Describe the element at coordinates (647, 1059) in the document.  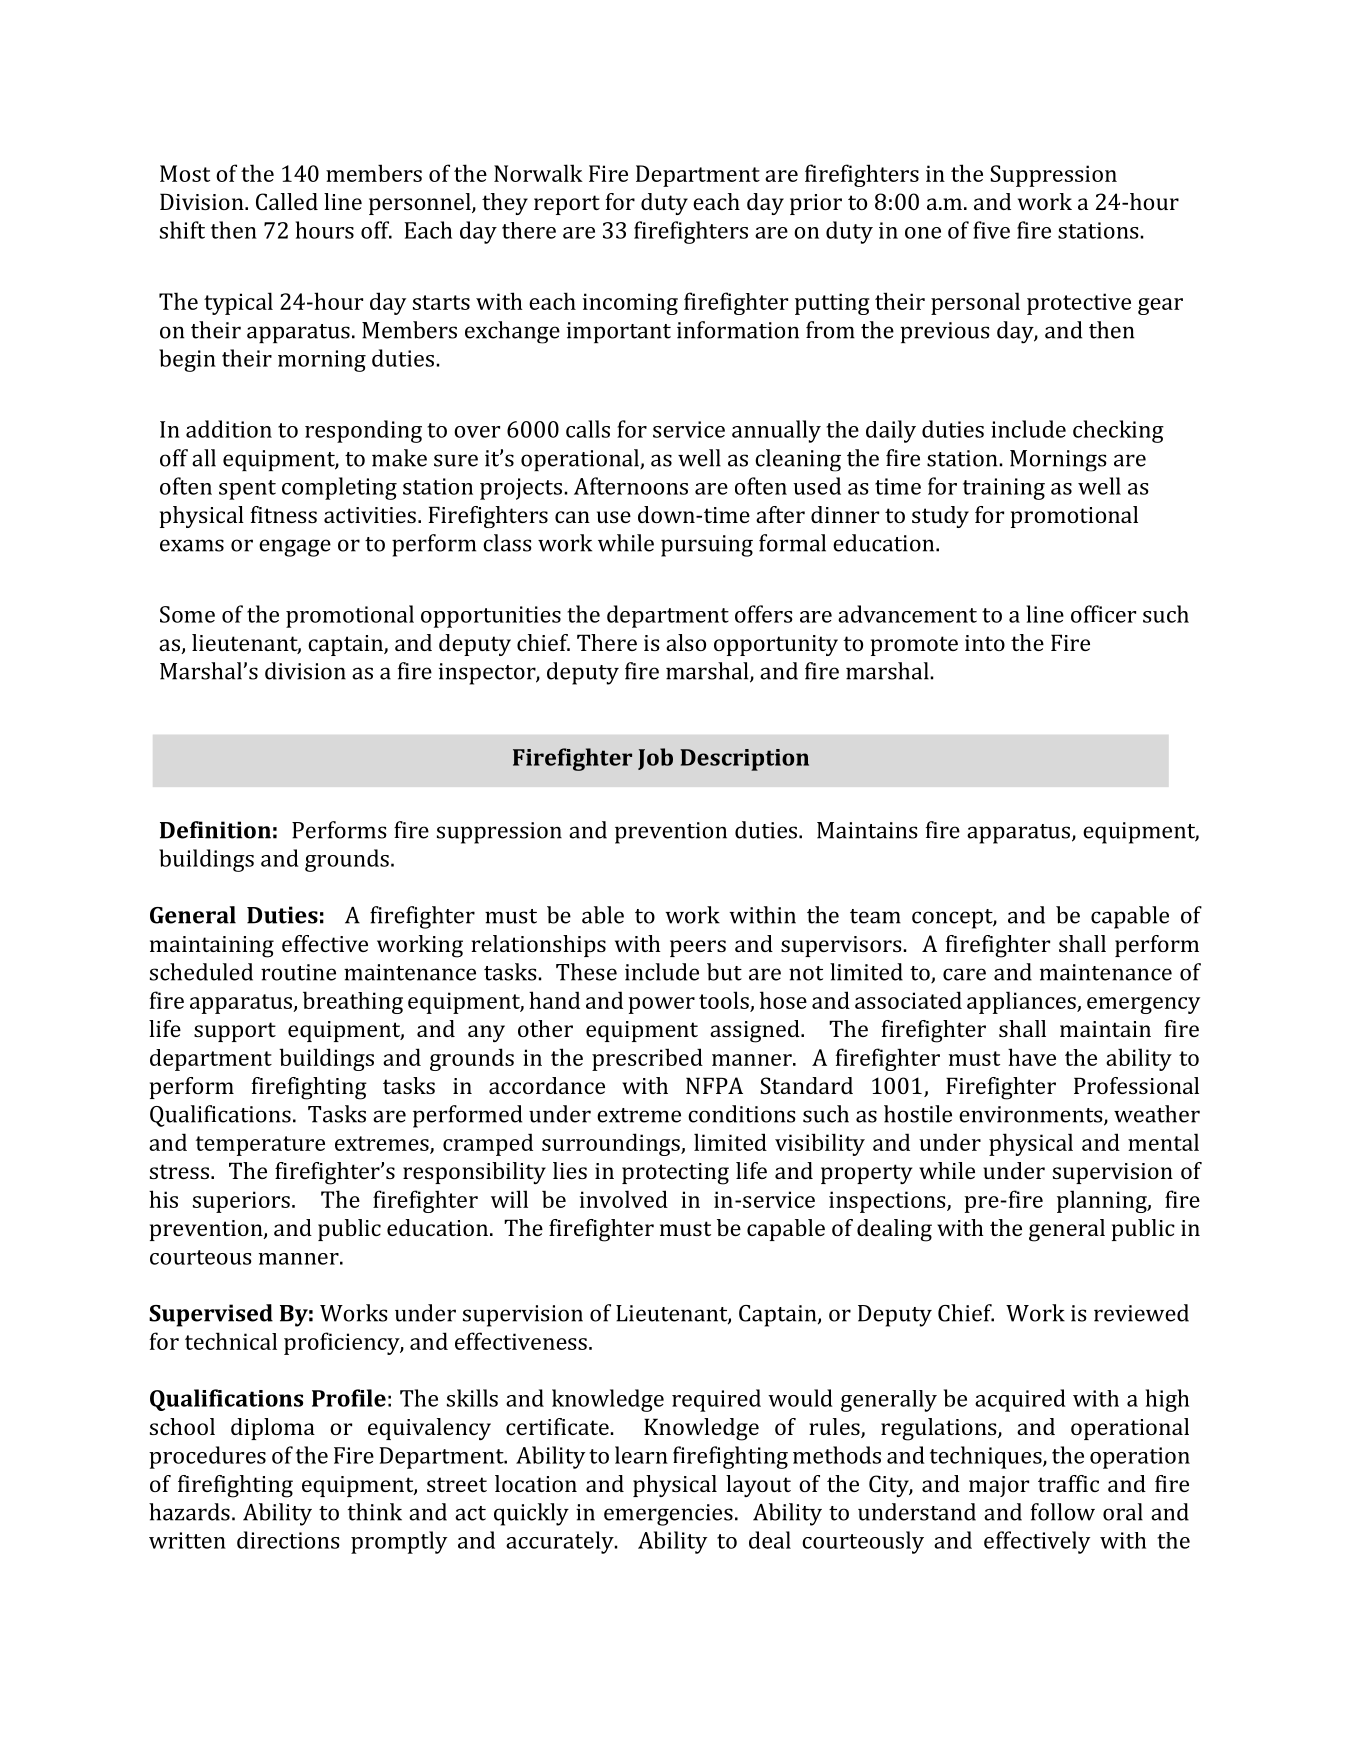
I see `prescribed` at that location.
